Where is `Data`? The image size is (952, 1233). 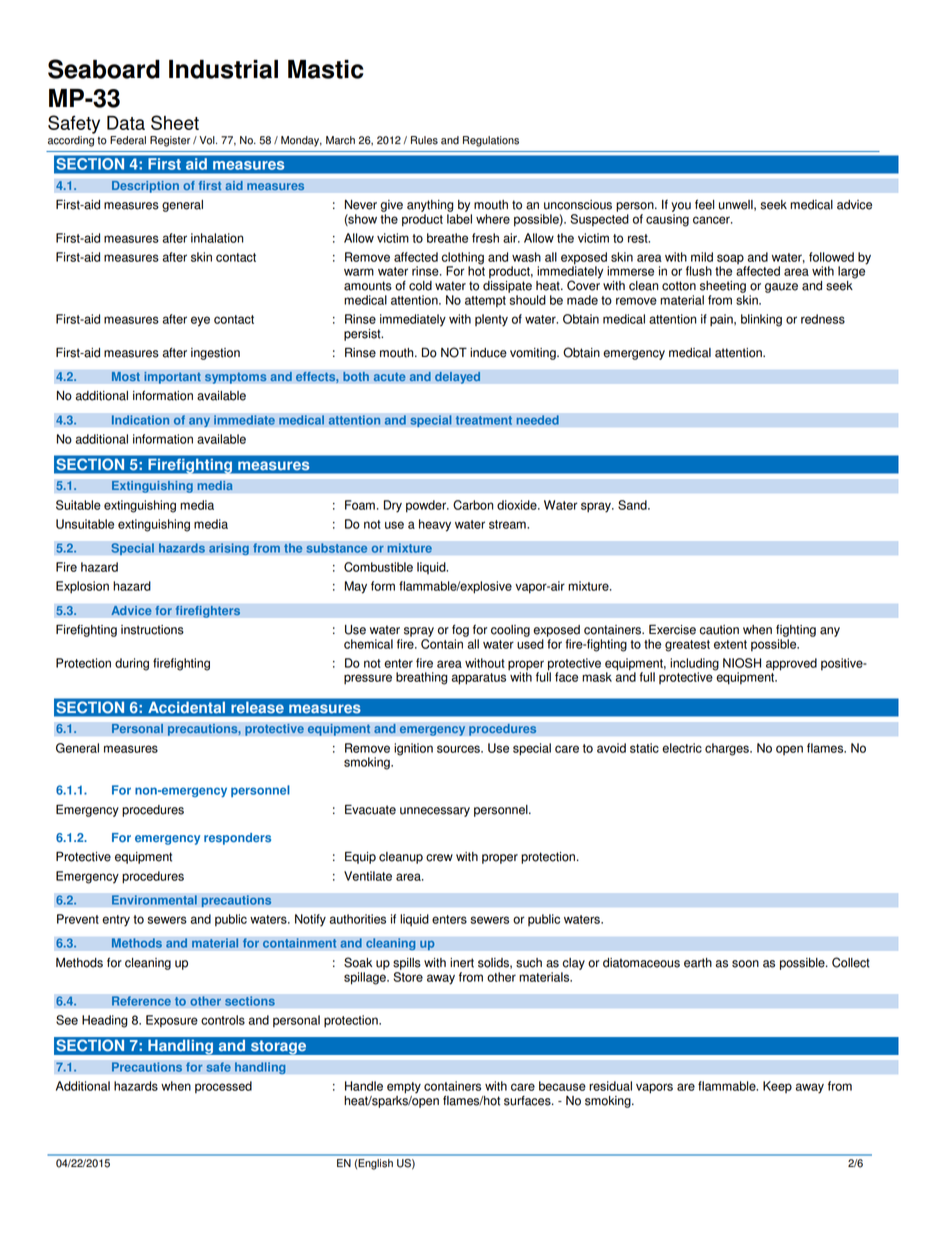
Data is located at coordinates (126, 123).
